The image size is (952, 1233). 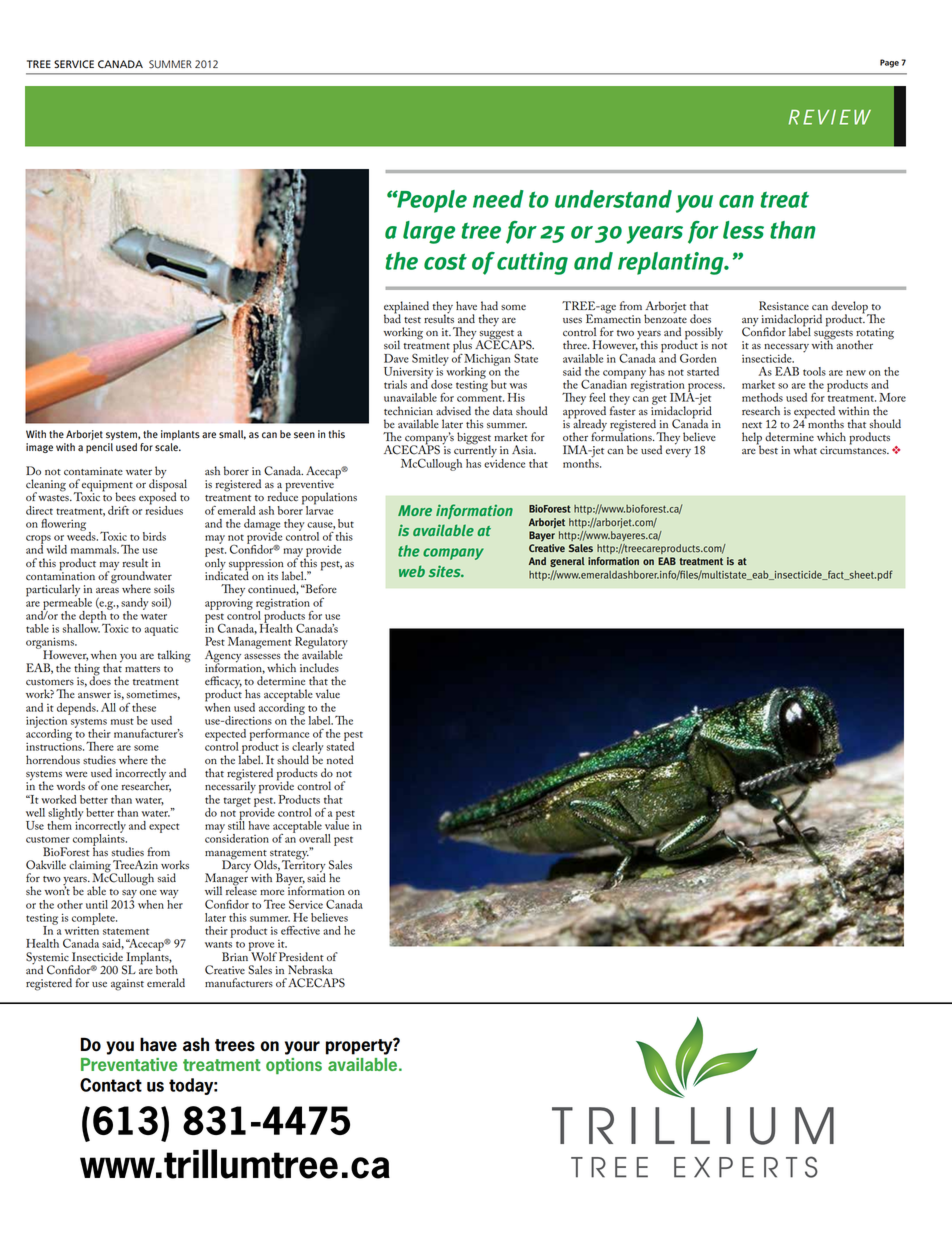 What do you see at coordinates (498, 199) in the screenshot?
I see `need` at bounding box center [498, 199].
